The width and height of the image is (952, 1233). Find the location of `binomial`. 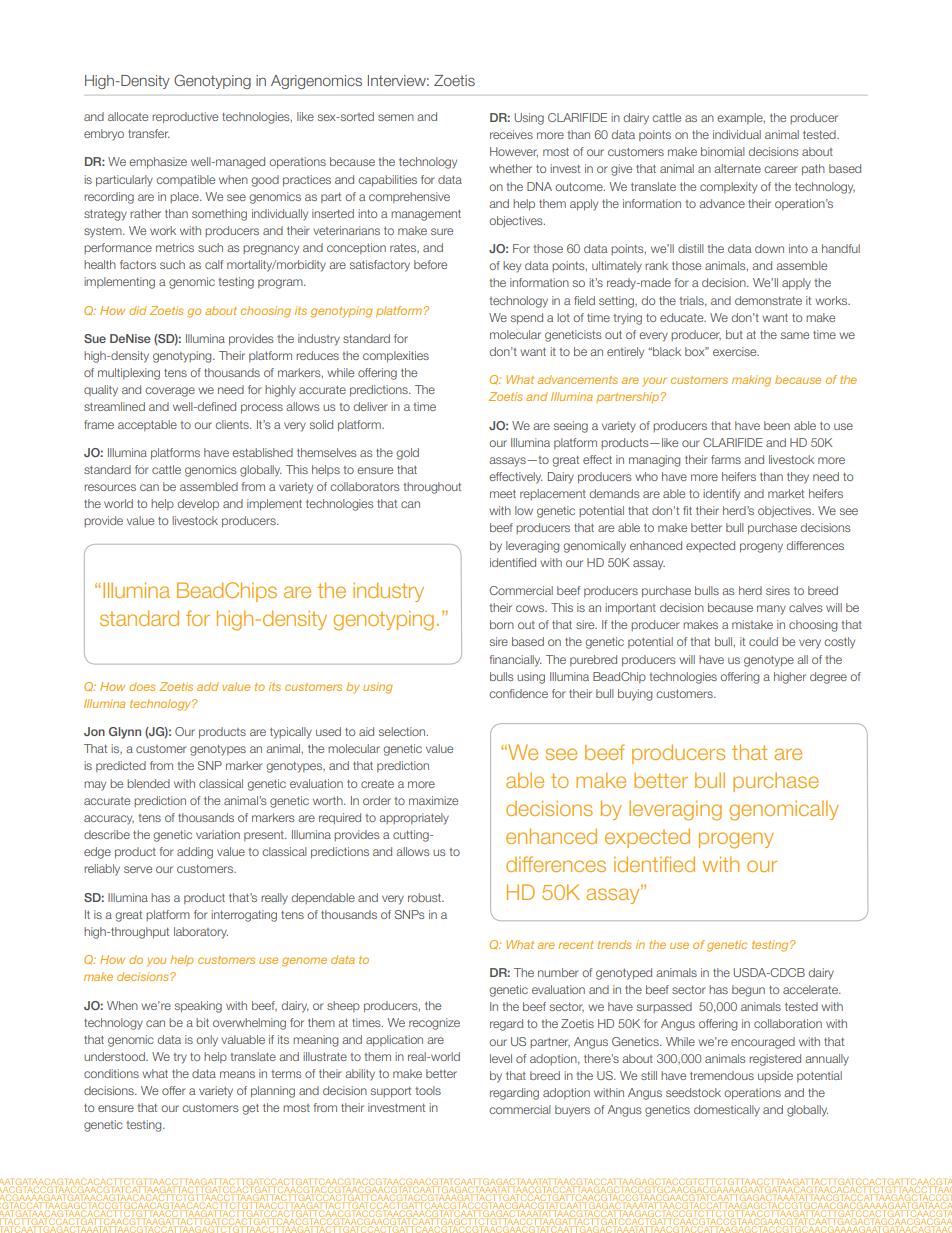

binomial is located at coordinates (723, 151).
